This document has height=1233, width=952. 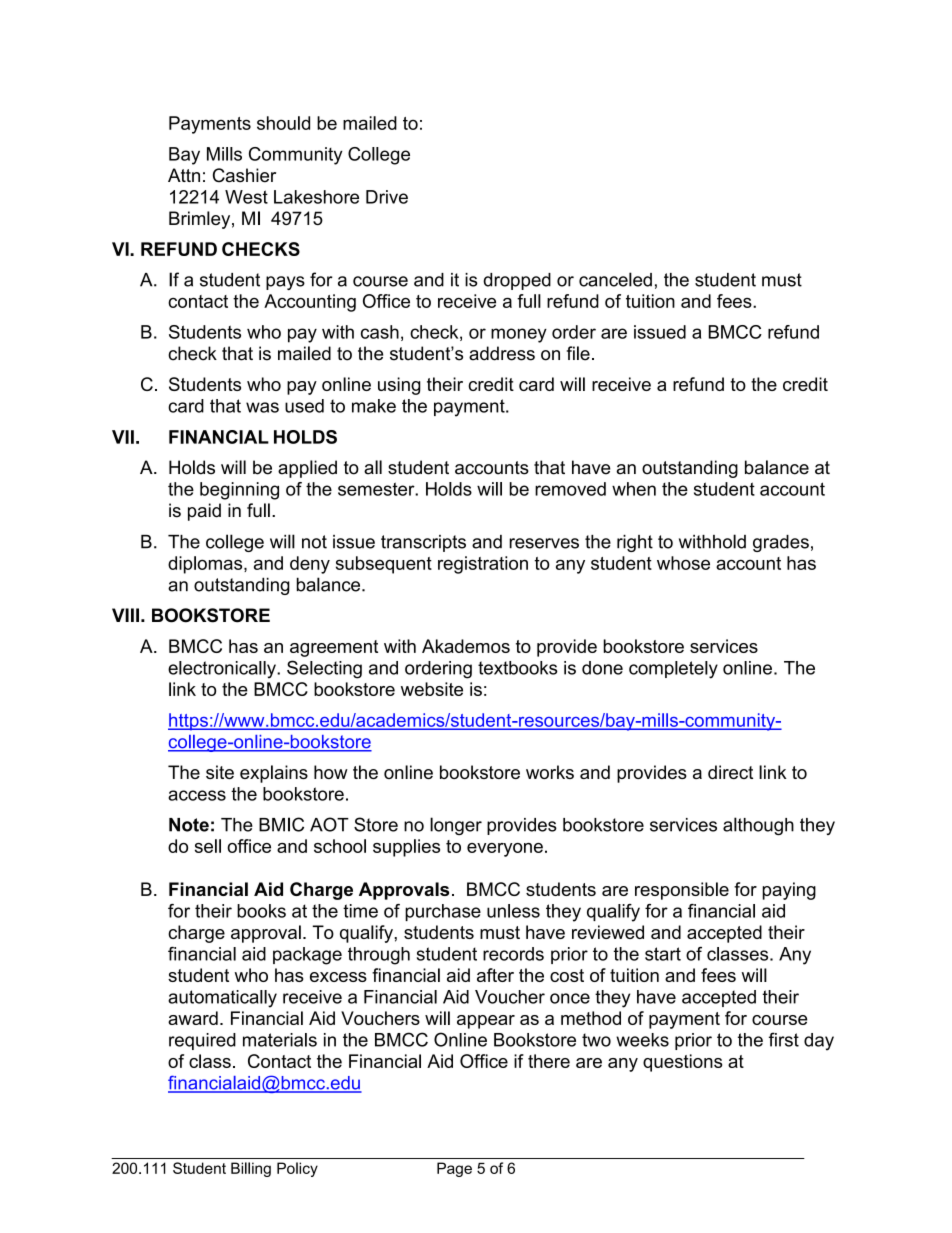 What do you see at coordinates (387, 197) in the document?
I see `Drive` at bounding box center [387, 197].
